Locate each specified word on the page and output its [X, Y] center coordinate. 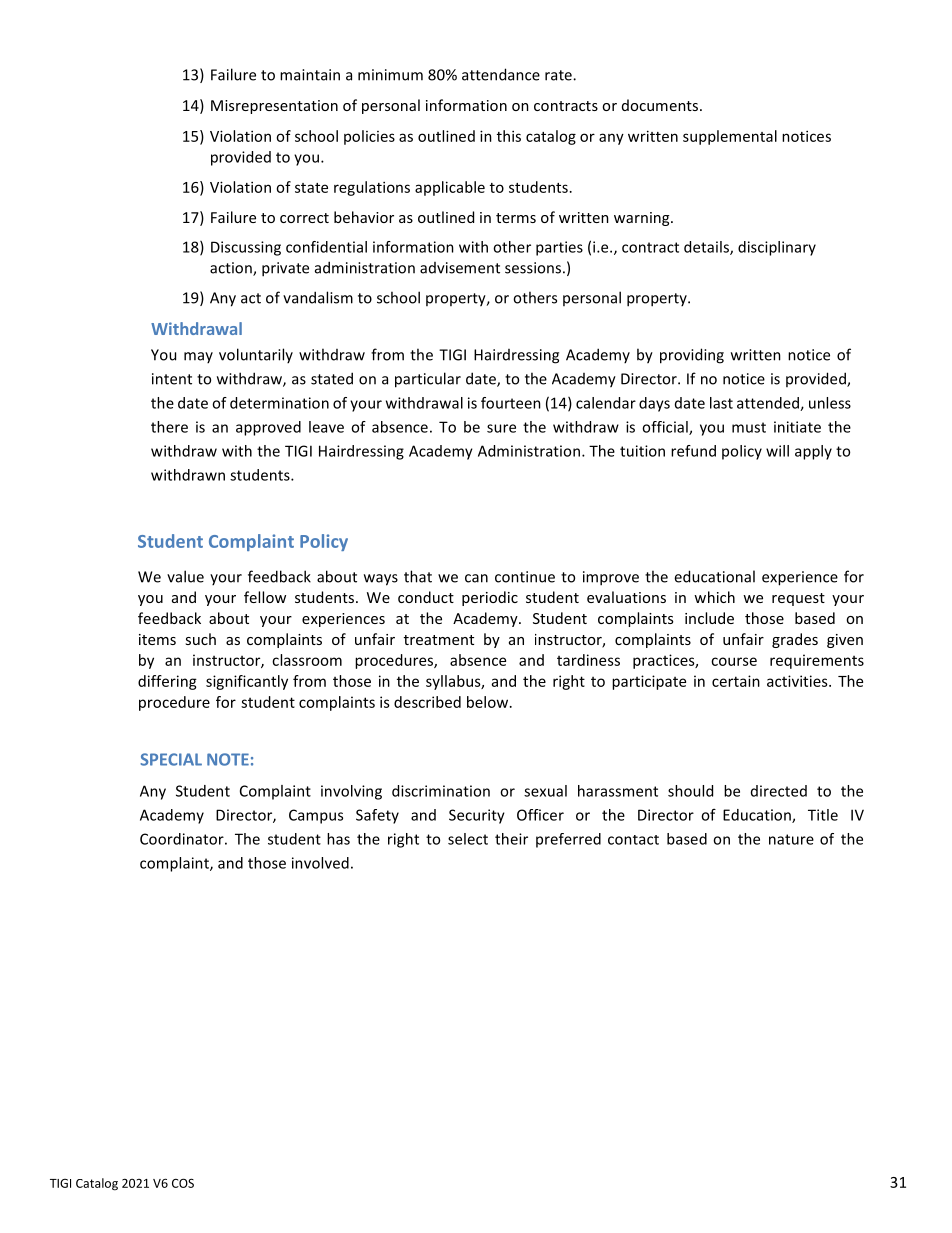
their [511, 839]
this [509, 136]
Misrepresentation [274, 107]
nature [791, 839]
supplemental [730, 137]
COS [183, 1183]
